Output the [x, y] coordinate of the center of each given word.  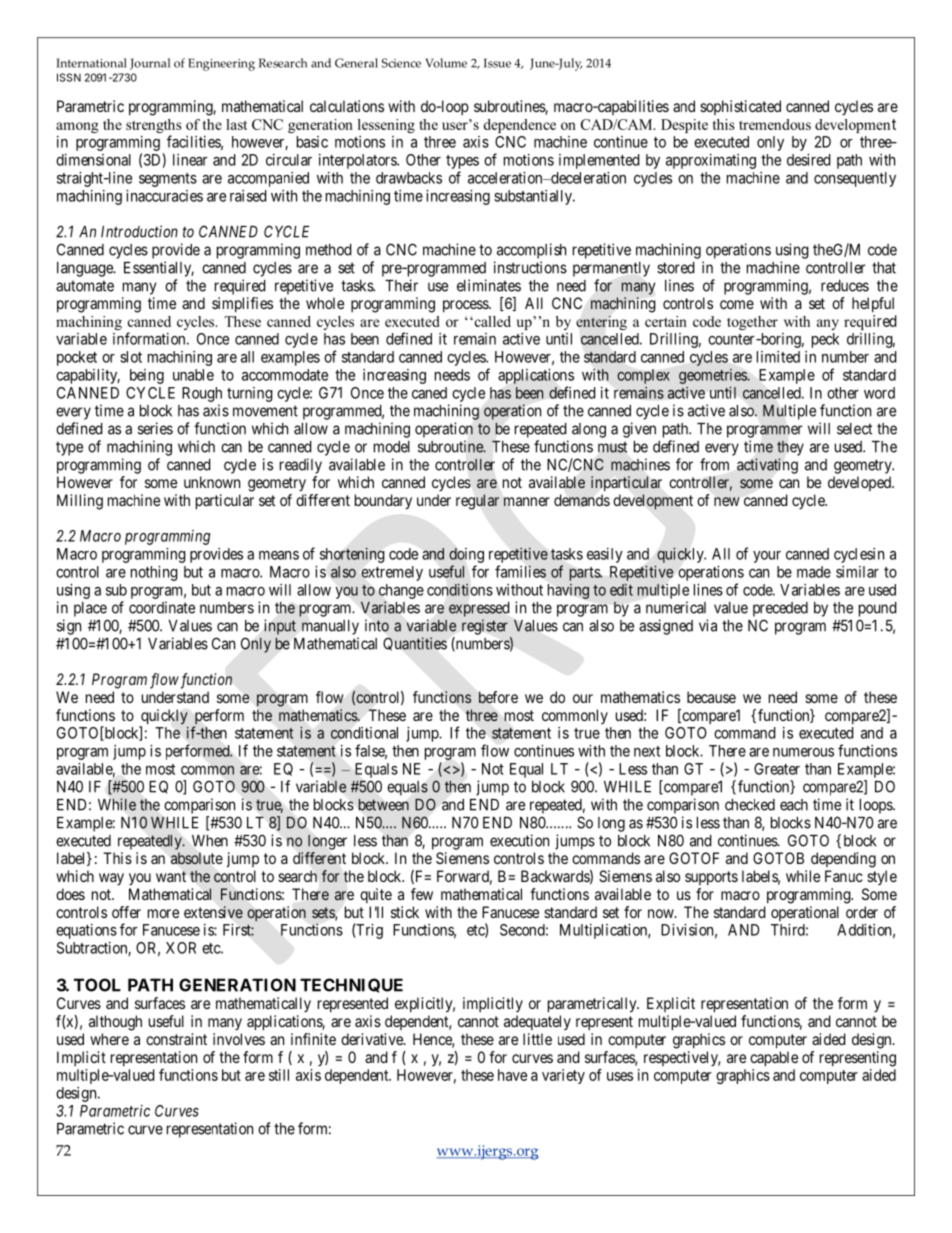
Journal [150, 64]
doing [466, 555]
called [491, 321]
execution [519, 840]
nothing [154, 573]
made [814, 572]
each [794, 805]
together [752, 323]
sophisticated [740, 107]
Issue [497, 63]
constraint [176, 1039]
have [512, 1075]
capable [774, 1059]
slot [131, 357]
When [210, 841]
